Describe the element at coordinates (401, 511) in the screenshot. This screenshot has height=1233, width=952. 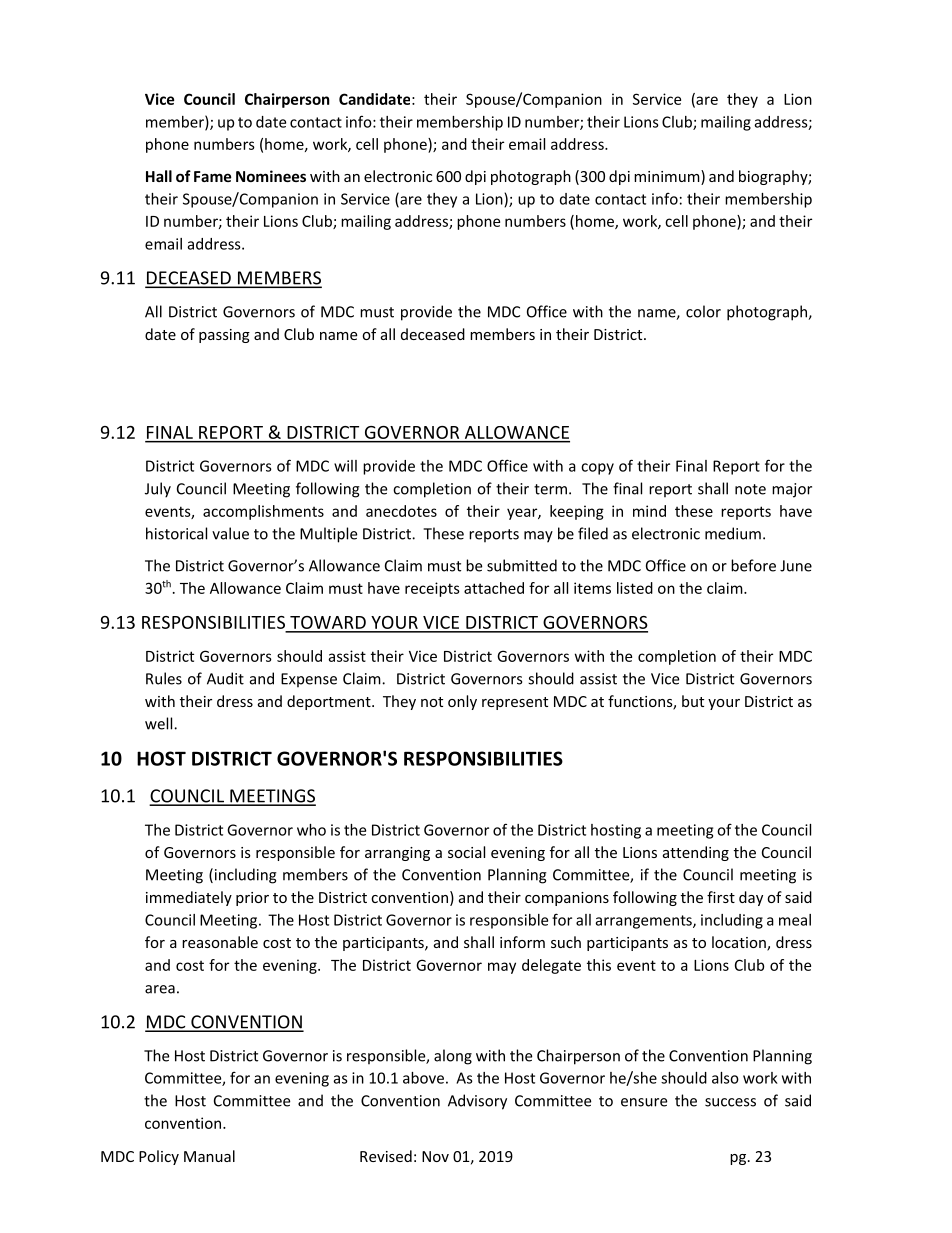
I see `anecdotes` at that location.
